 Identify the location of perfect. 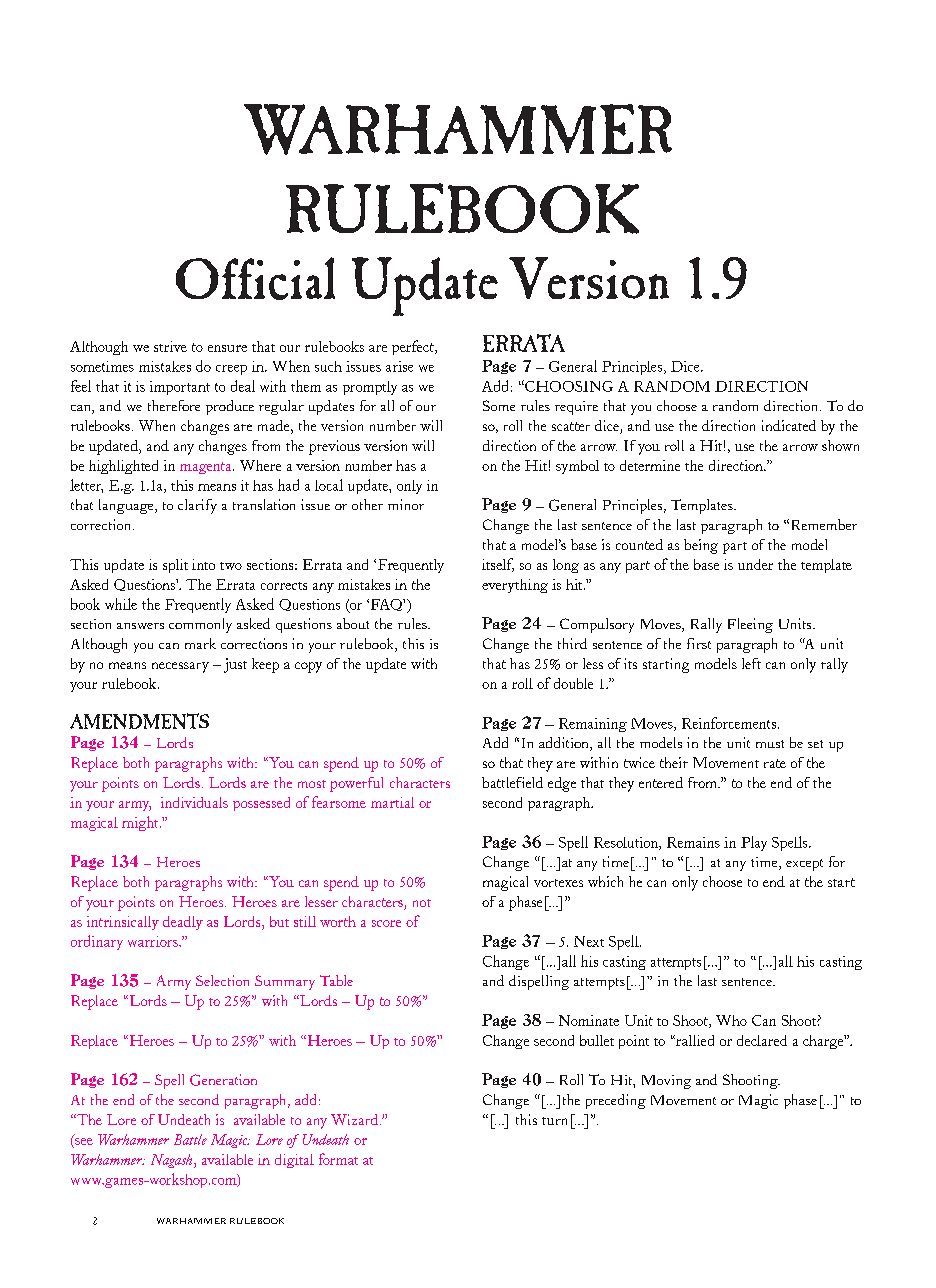
(414, 347).
